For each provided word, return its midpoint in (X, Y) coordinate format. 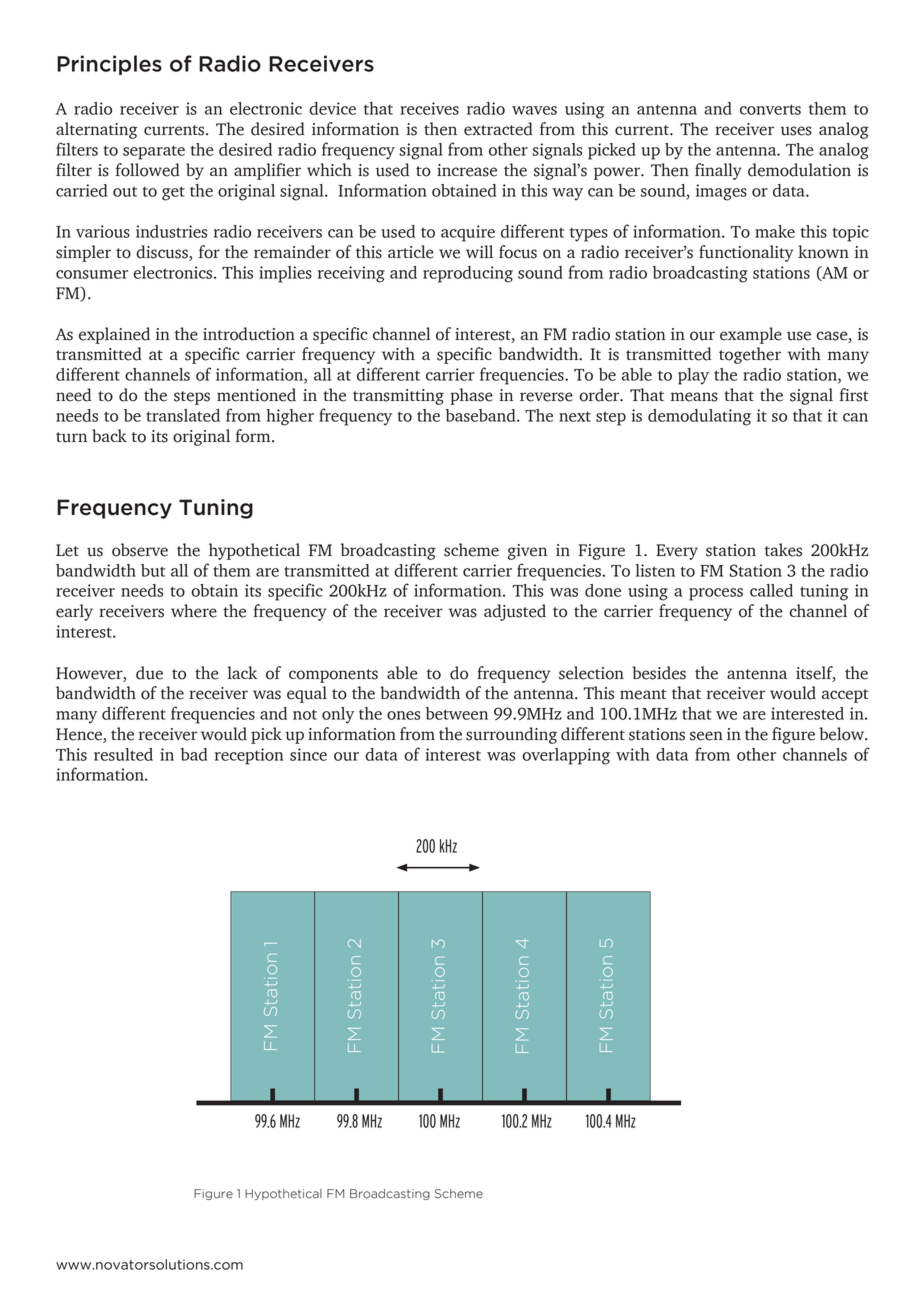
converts (770, 109)
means (694, 397)
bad (194, 754)
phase (471, 396)
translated (183, 415)
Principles (109, 65)
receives (429, 108)
